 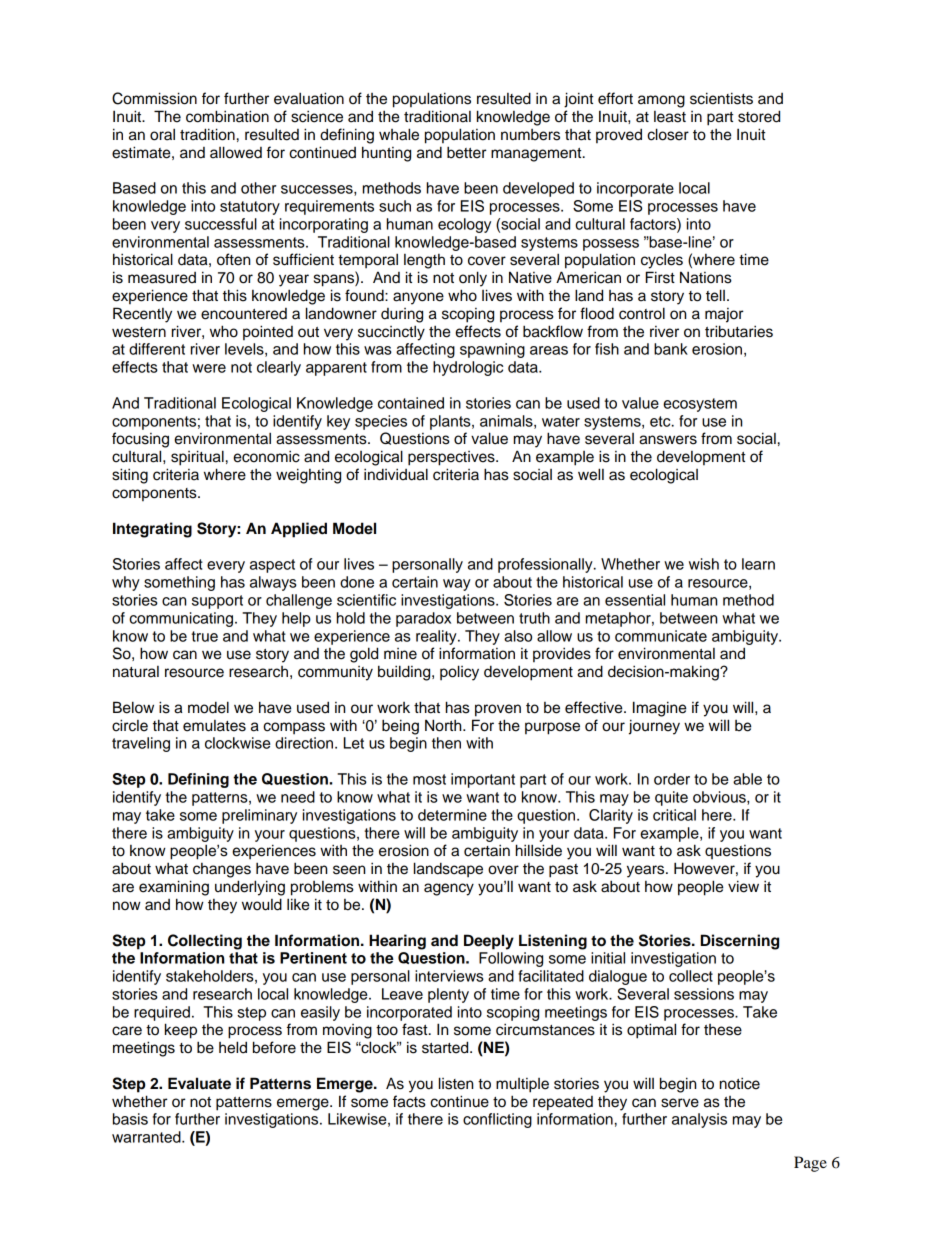 What do you see at coordinates (452, 458) in the image?
I see `perspectives` at bounding box center [452, 458].
